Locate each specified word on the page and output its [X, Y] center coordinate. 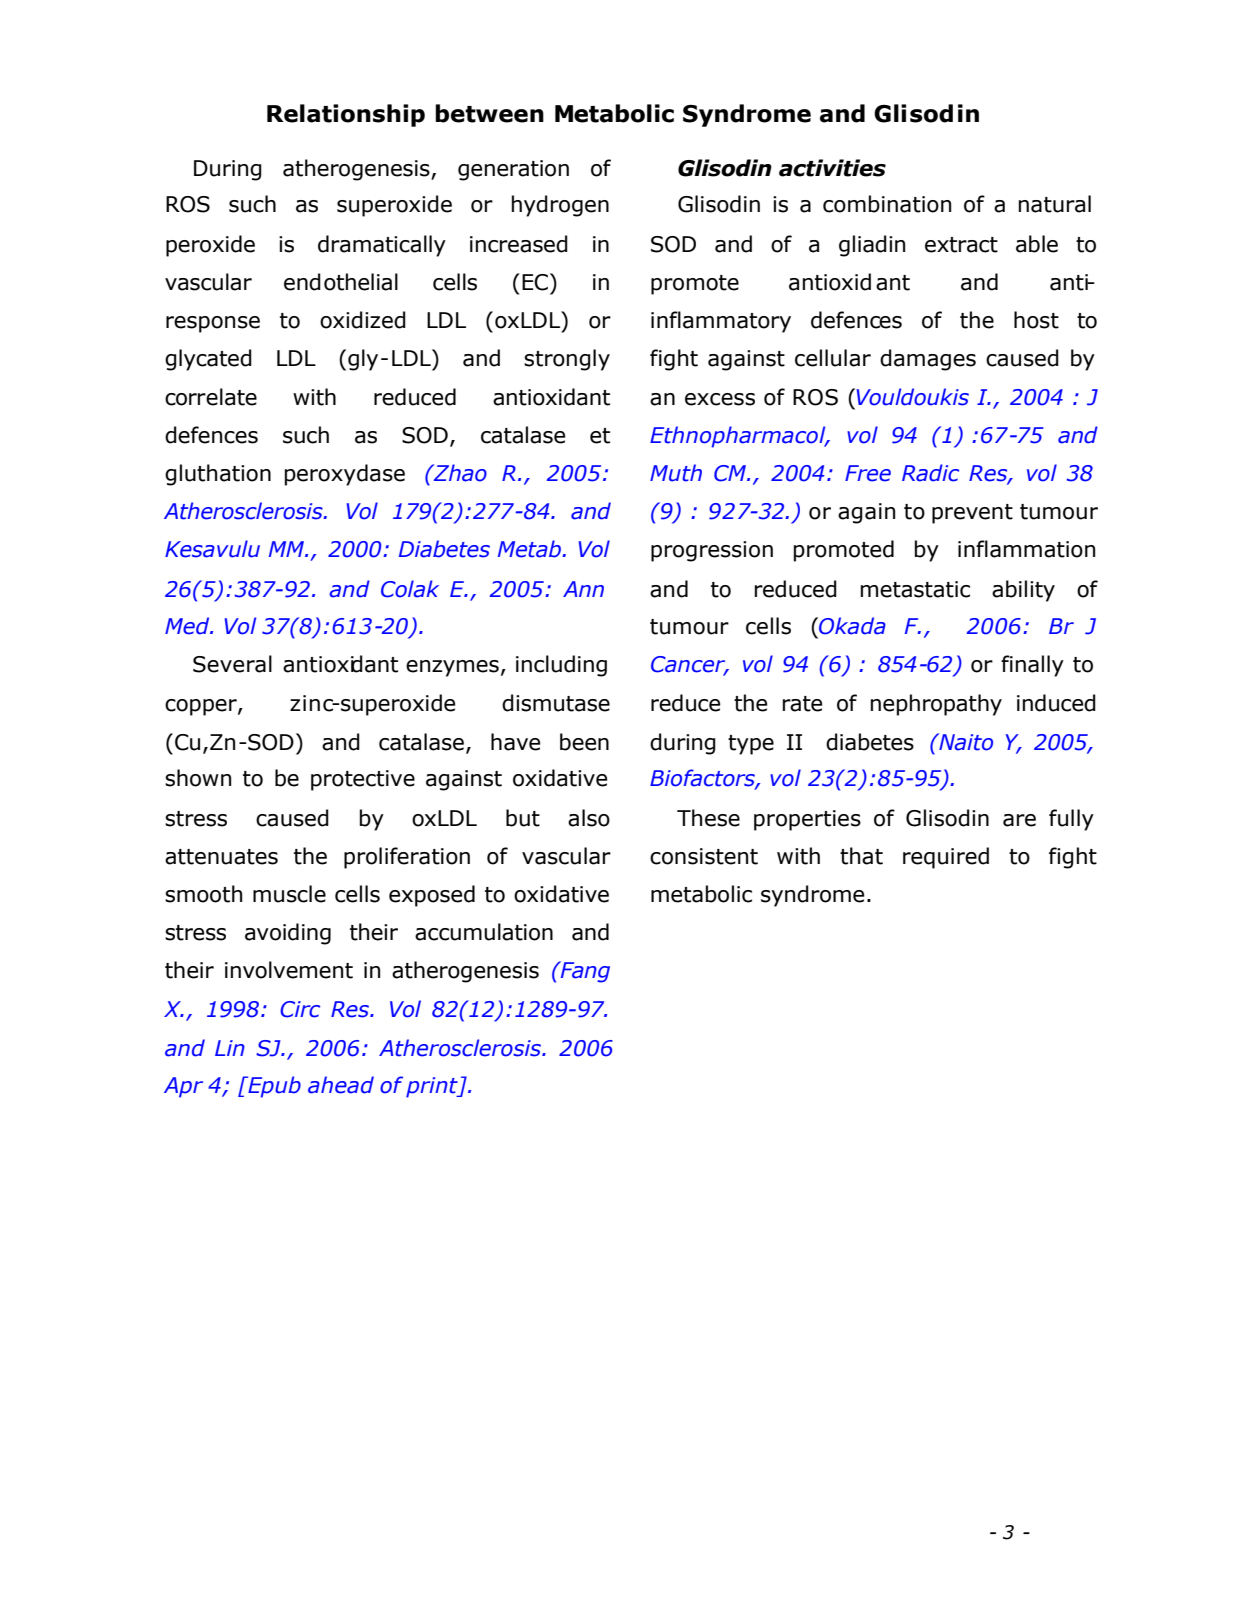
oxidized [363, 320]
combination [887, 204]
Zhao [459, 473]
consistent [704, 856]
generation [513, 170]
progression [712, 551]
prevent [972, 514]
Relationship [346, 115]
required [946, 858]
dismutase [556, 703]
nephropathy [936, 705]
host [1036, 320]
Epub [273, 1087]
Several [232, 664]
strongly [567, 360]
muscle [289, 894]
